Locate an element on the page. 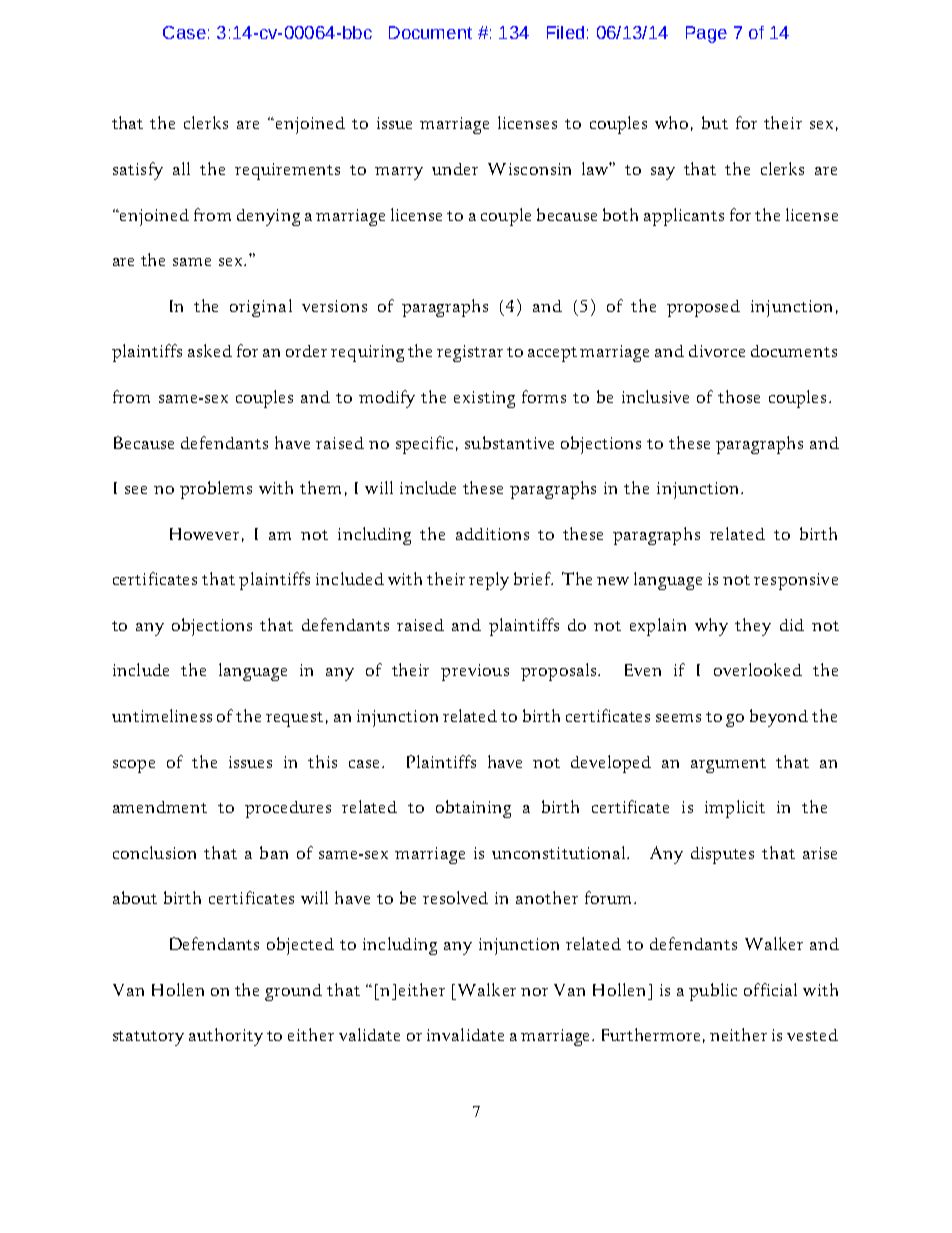 This image has height=1233, width=952. obtaining is located at coordinates (473, 809).
